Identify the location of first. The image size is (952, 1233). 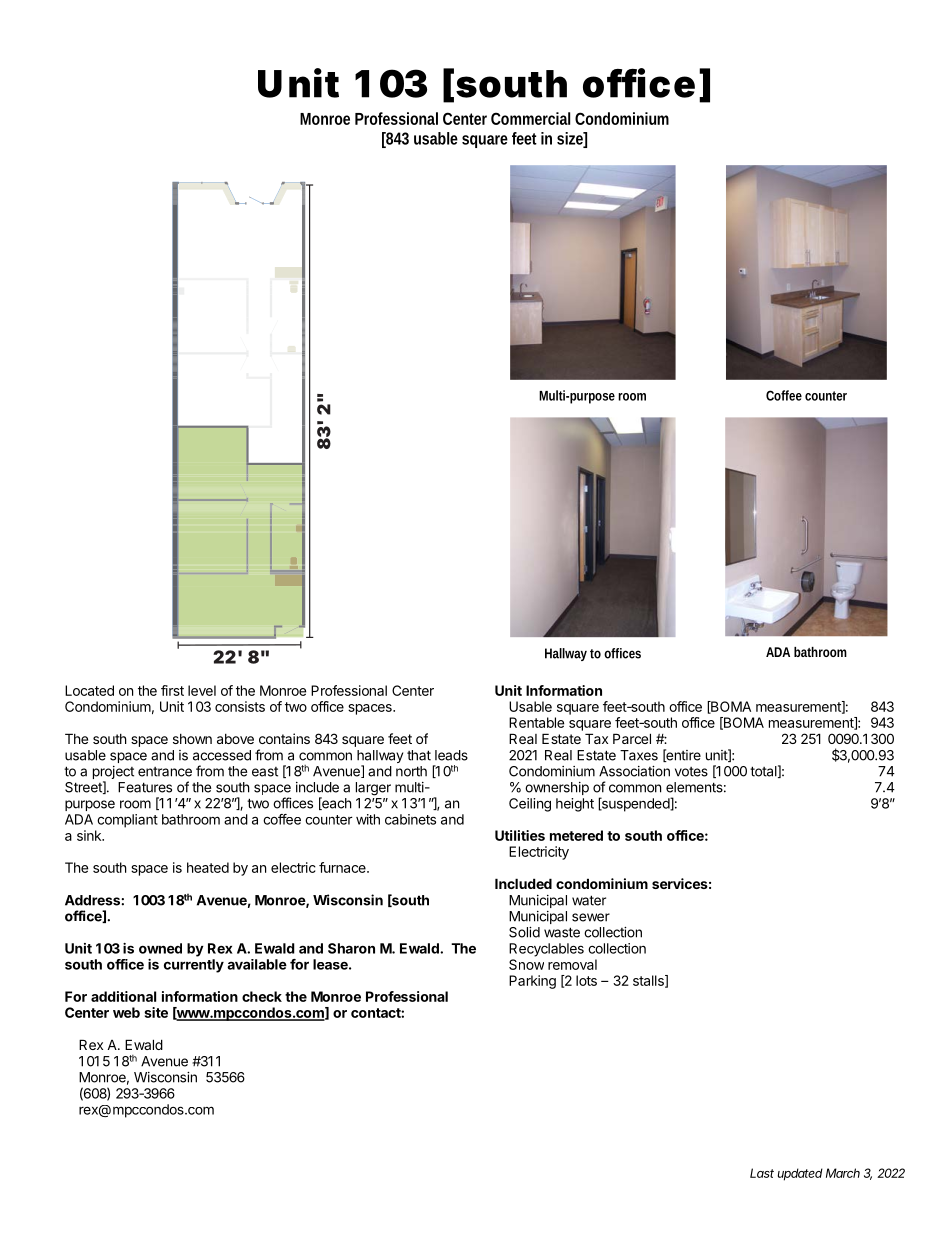
(172, 690).
